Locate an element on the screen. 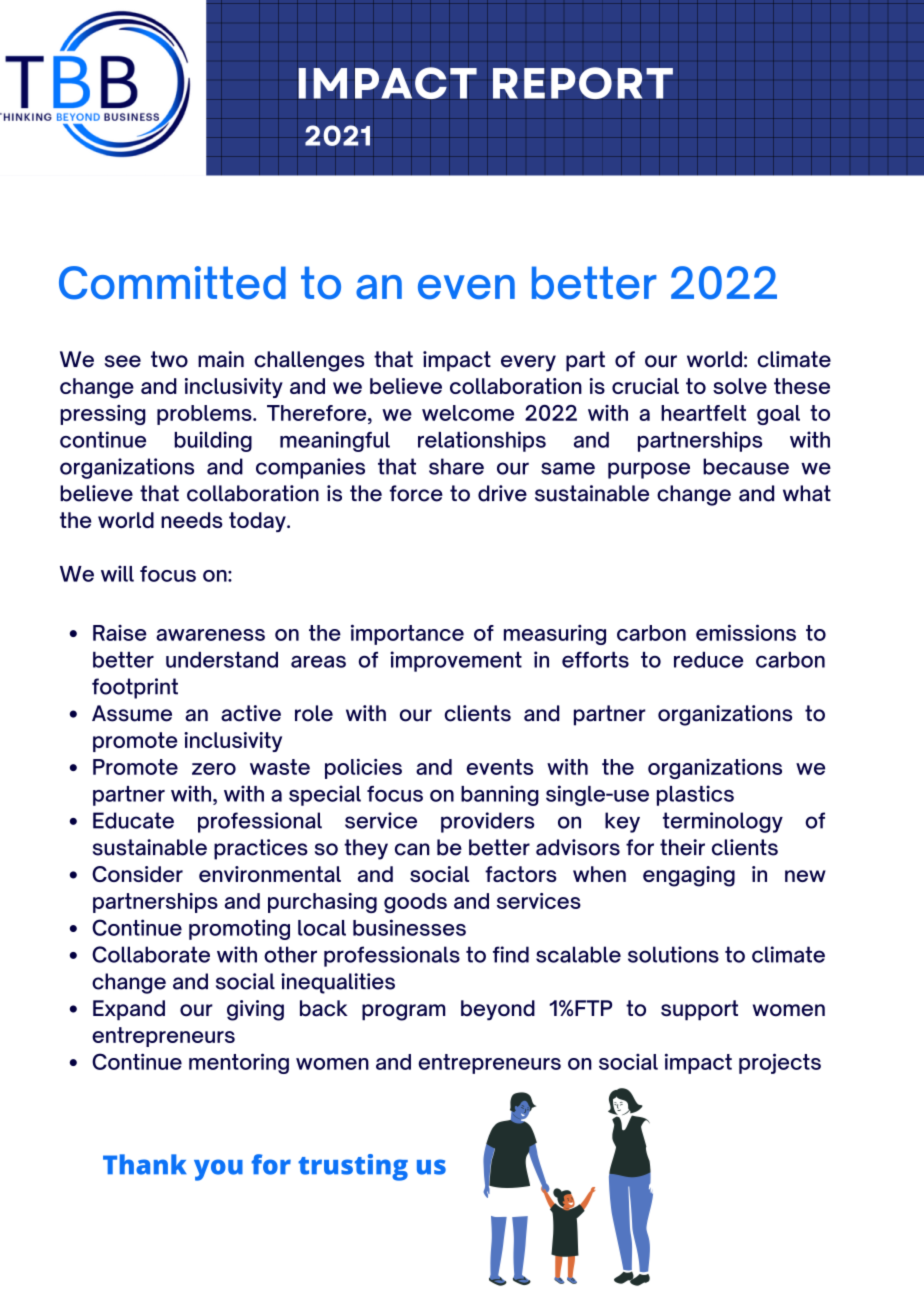  projects is located at coordinates (780, 1063).
